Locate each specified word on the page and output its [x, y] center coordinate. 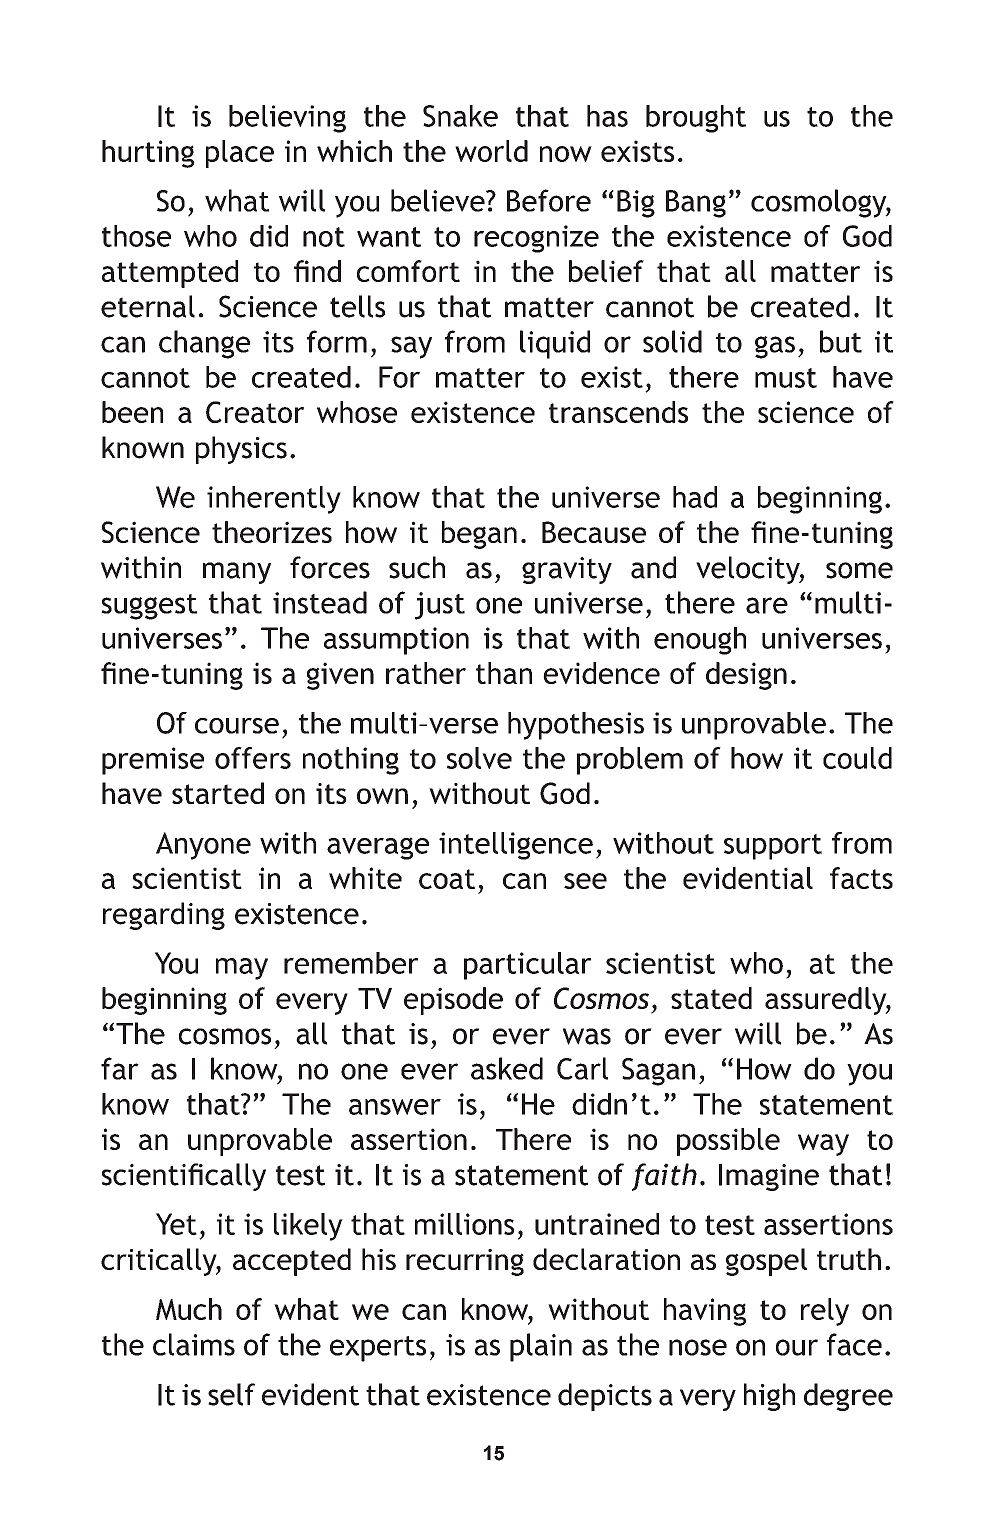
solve [479, 758]
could [857, 758]
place [240, 154]
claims [194, 1344]
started [218, 793]
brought [696, 119]
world [491, 151]
